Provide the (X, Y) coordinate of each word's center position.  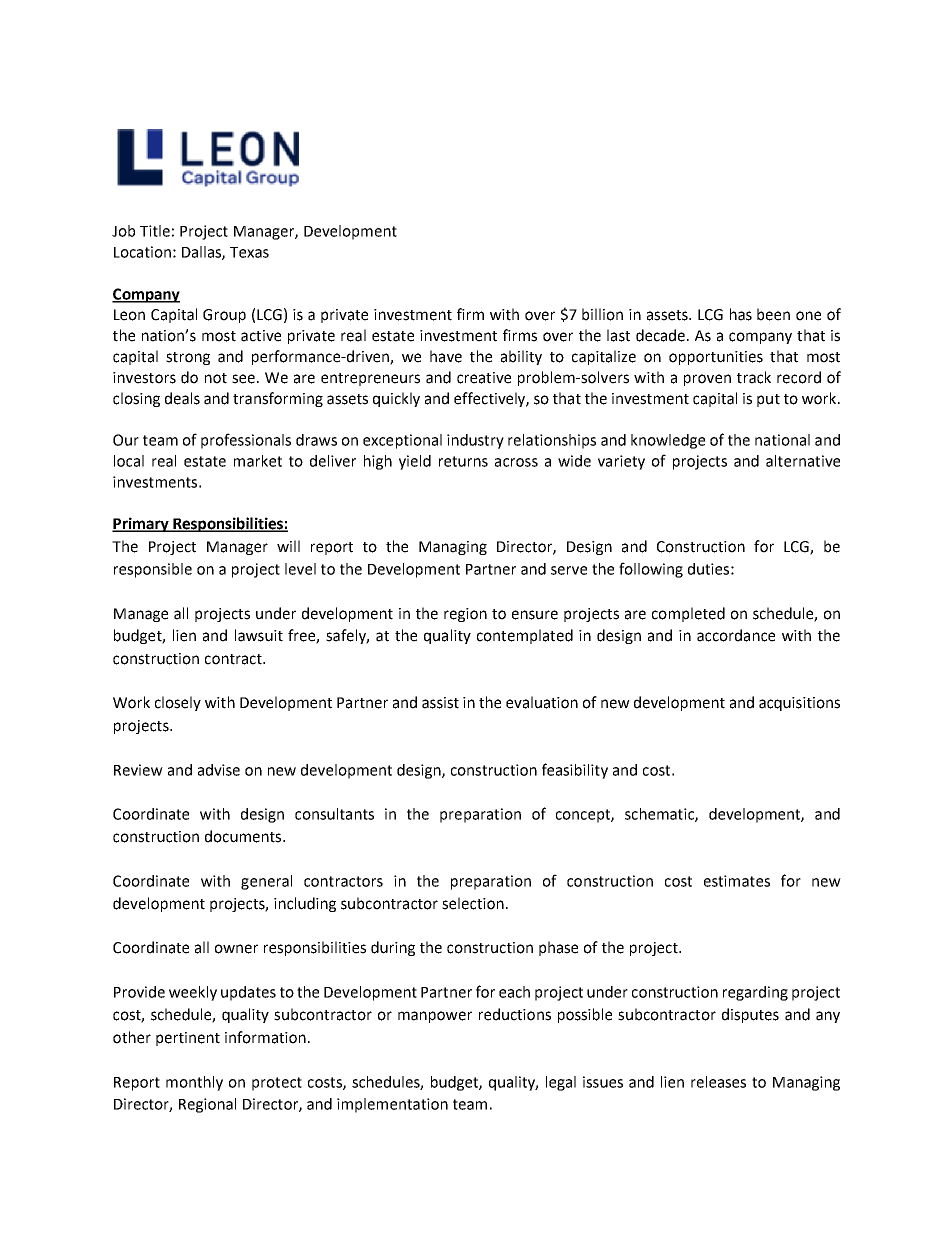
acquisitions (799, 704)
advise (219, 770)
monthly (194, 1083)
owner (236, 949)
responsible (153, 570)
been (773, 314)
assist (440, 703)
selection (473, 903)
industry (475, 441)
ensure (535, 615)
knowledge (668, 441)
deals (182, 398)
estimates (737, 881)
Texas (249, 252)
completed (688, 614)
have (446, 356)
